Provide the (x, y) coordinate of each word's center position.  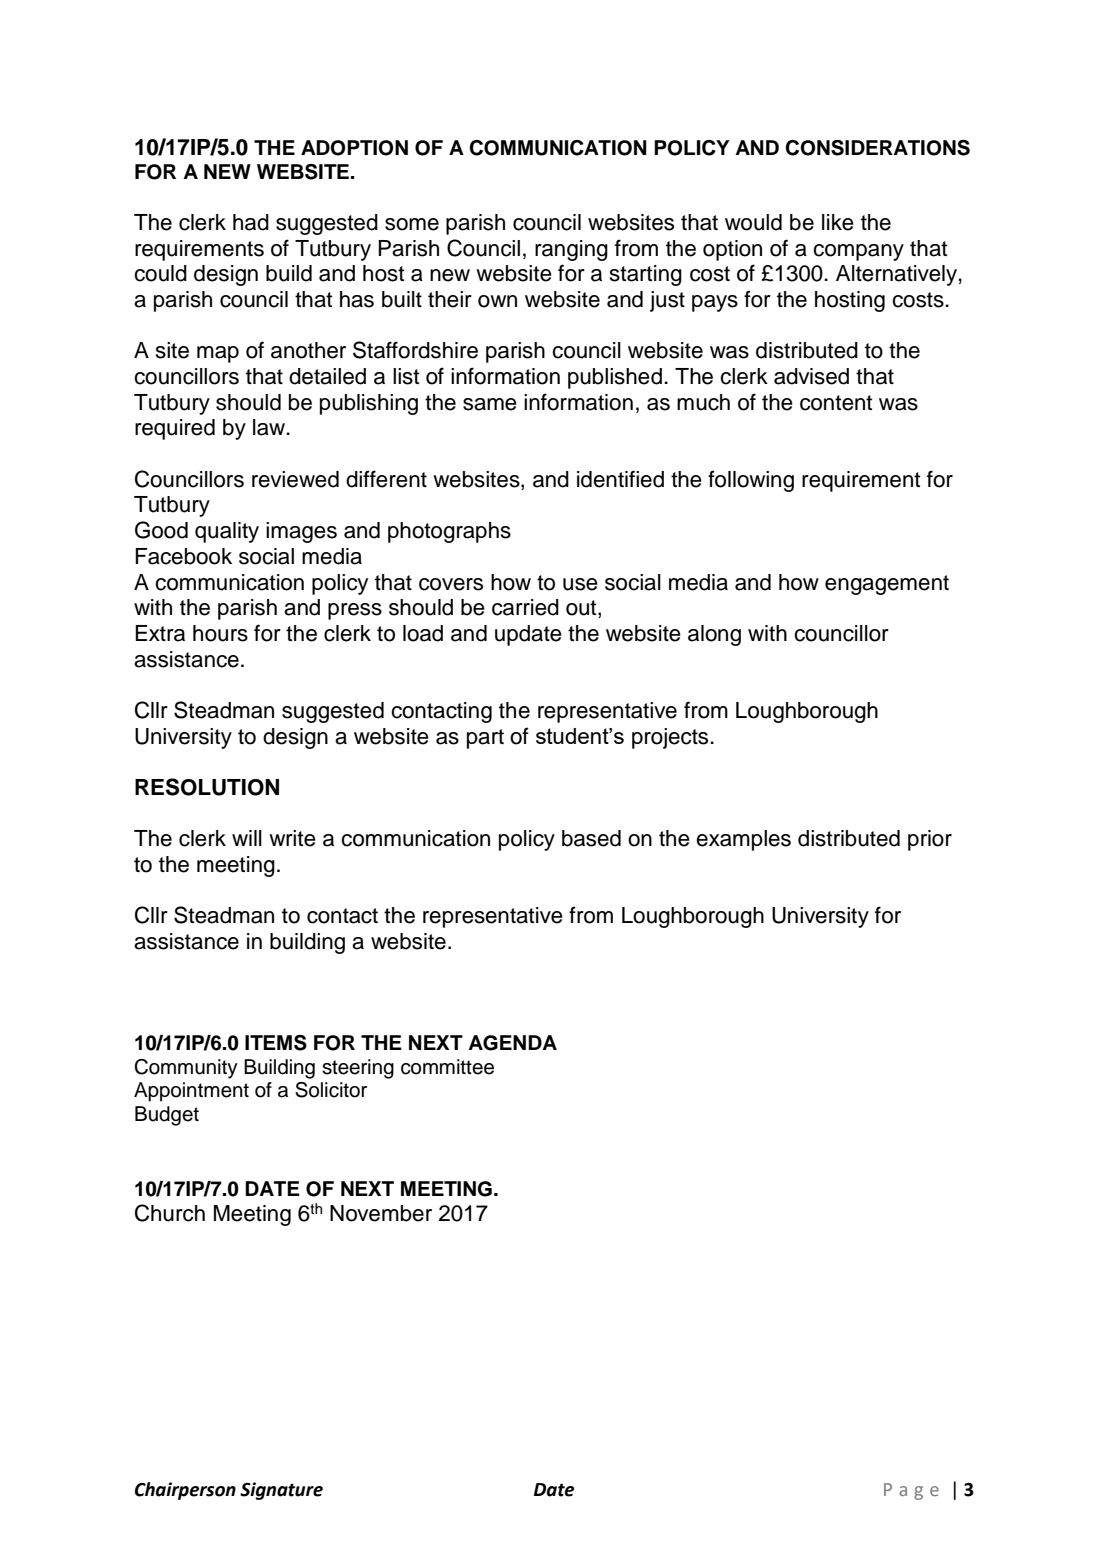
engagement (887, 585)
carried (525, 607)
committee (447, 1067)
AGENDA (512, 1043)
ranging (571, 250)
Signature (281, 1491)
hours (220, 633)
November (381, 1213)
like (838, 222)
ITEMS (276, 1043)
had (251, 222)
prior (930, 840)
